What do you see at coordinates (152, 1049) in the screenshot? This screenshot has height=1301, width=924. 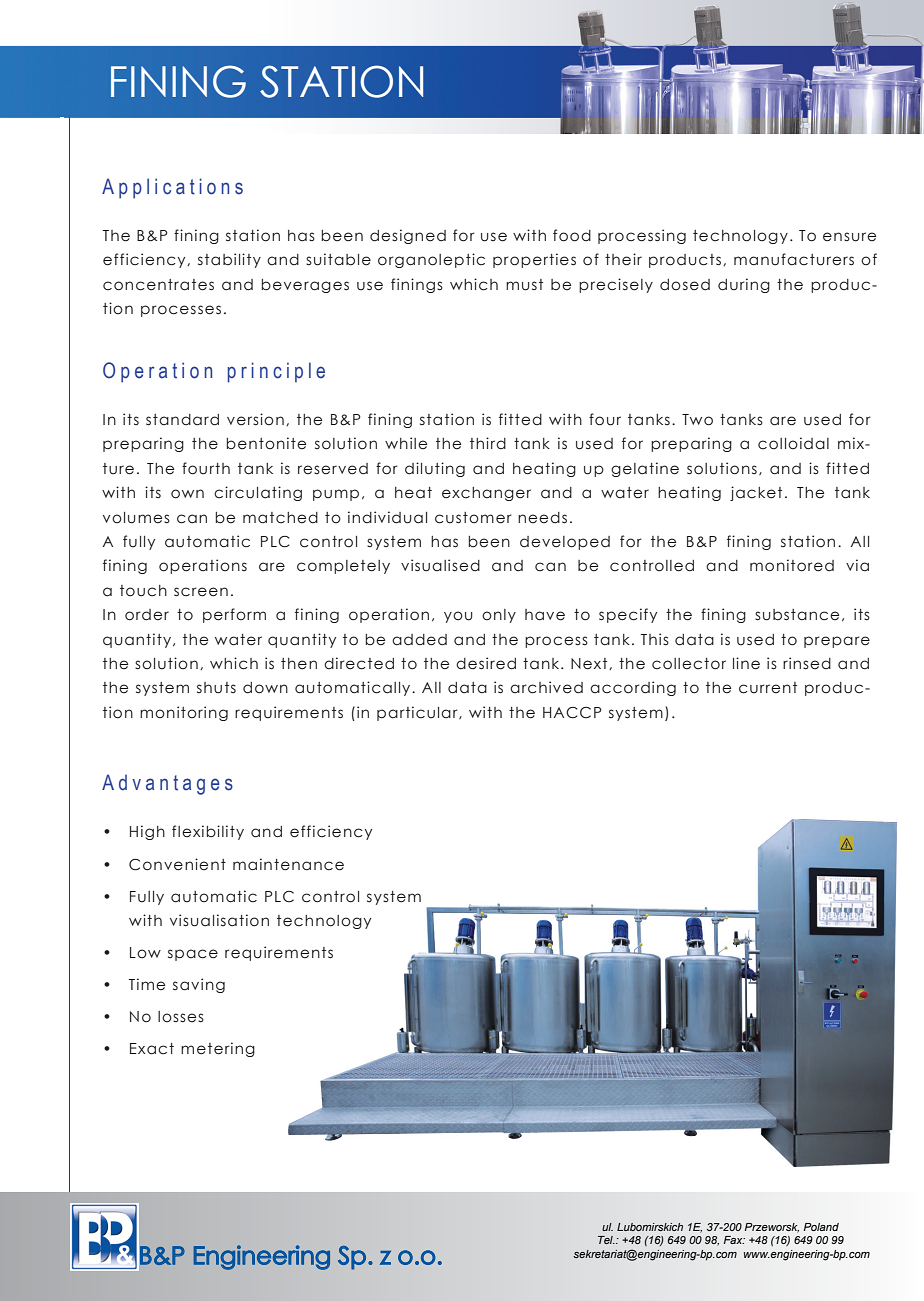 I see `Exact` at bounding box center [152, 1049].
